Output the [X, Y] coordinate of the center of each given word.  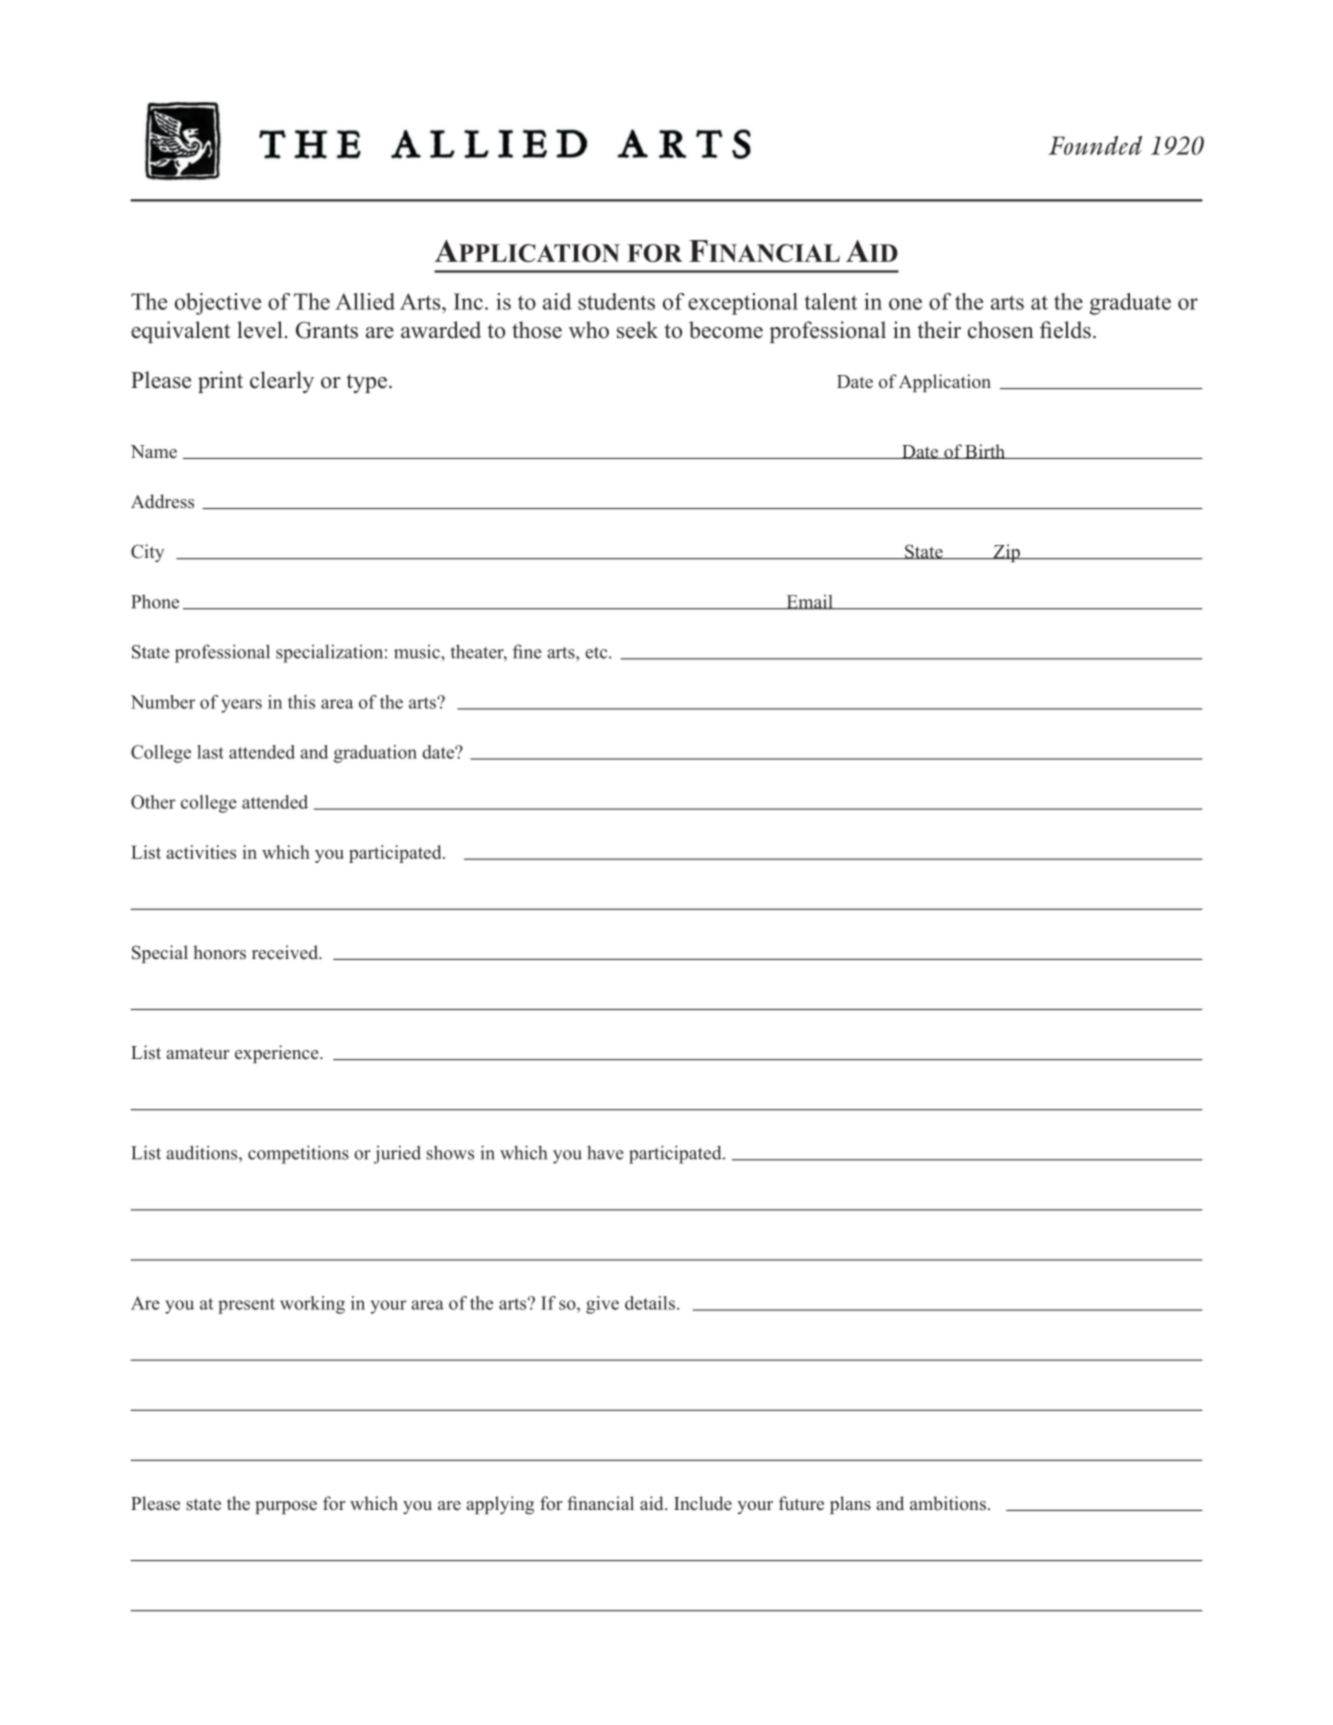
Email [809, 602]
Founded [1095, 145]
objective [218, 304]
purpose [286, 1507]
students [616, 301]
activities [201, 852]
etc [597, 653]
